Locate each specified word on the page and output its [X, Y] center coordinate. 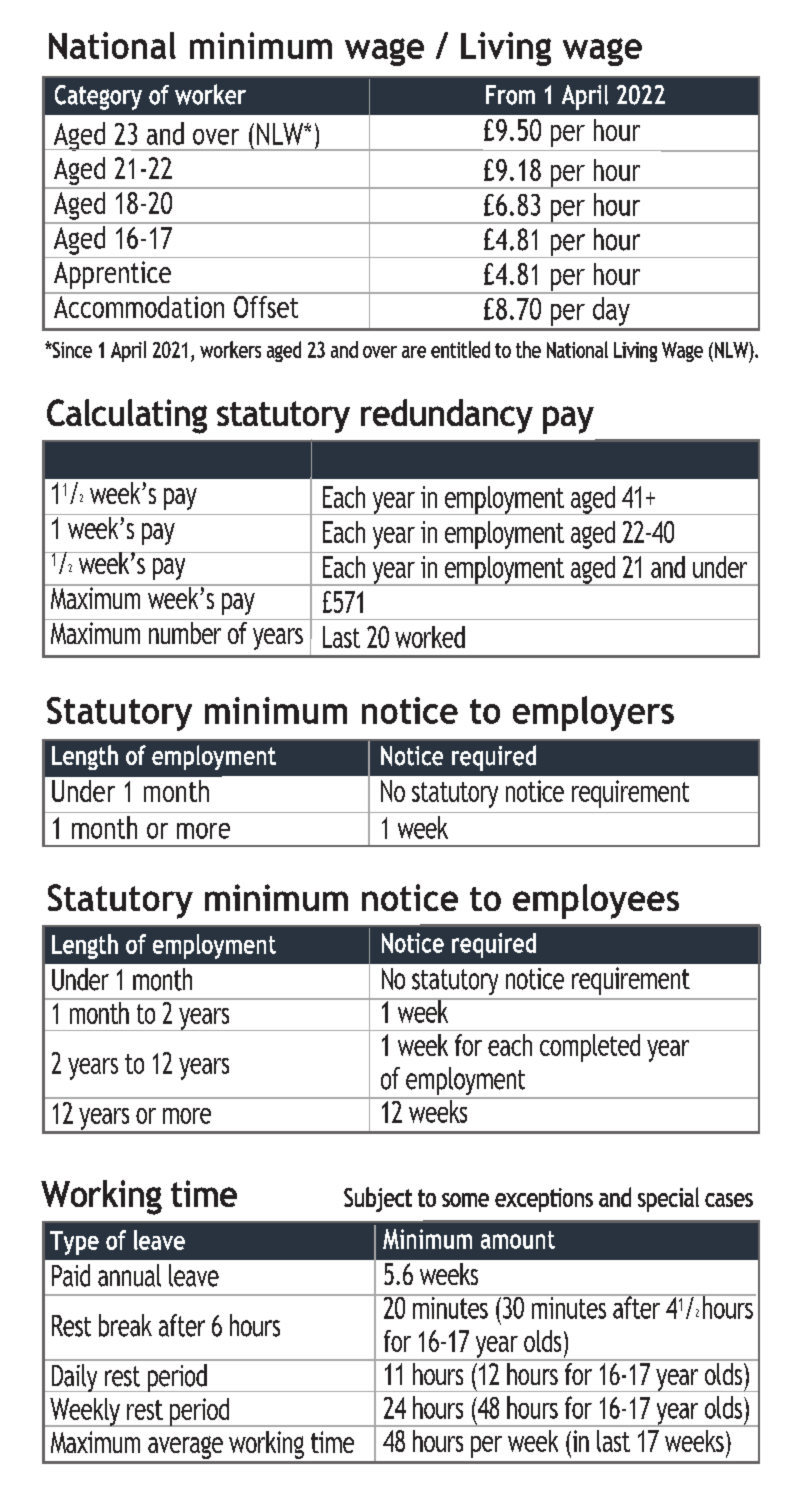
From [510, 95]
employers [593, 713]
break [125, 1325]
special [668, 1199]
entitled [460, 349]
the [528, 349]
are [414, 352]
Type [74, 1243]
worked [430, 637]
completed [590, 1048]
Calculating [127, 416]
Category [98, 97]
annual [129, 1275]
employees [596, 901]
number [185, 633]
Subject [378, 1199]
